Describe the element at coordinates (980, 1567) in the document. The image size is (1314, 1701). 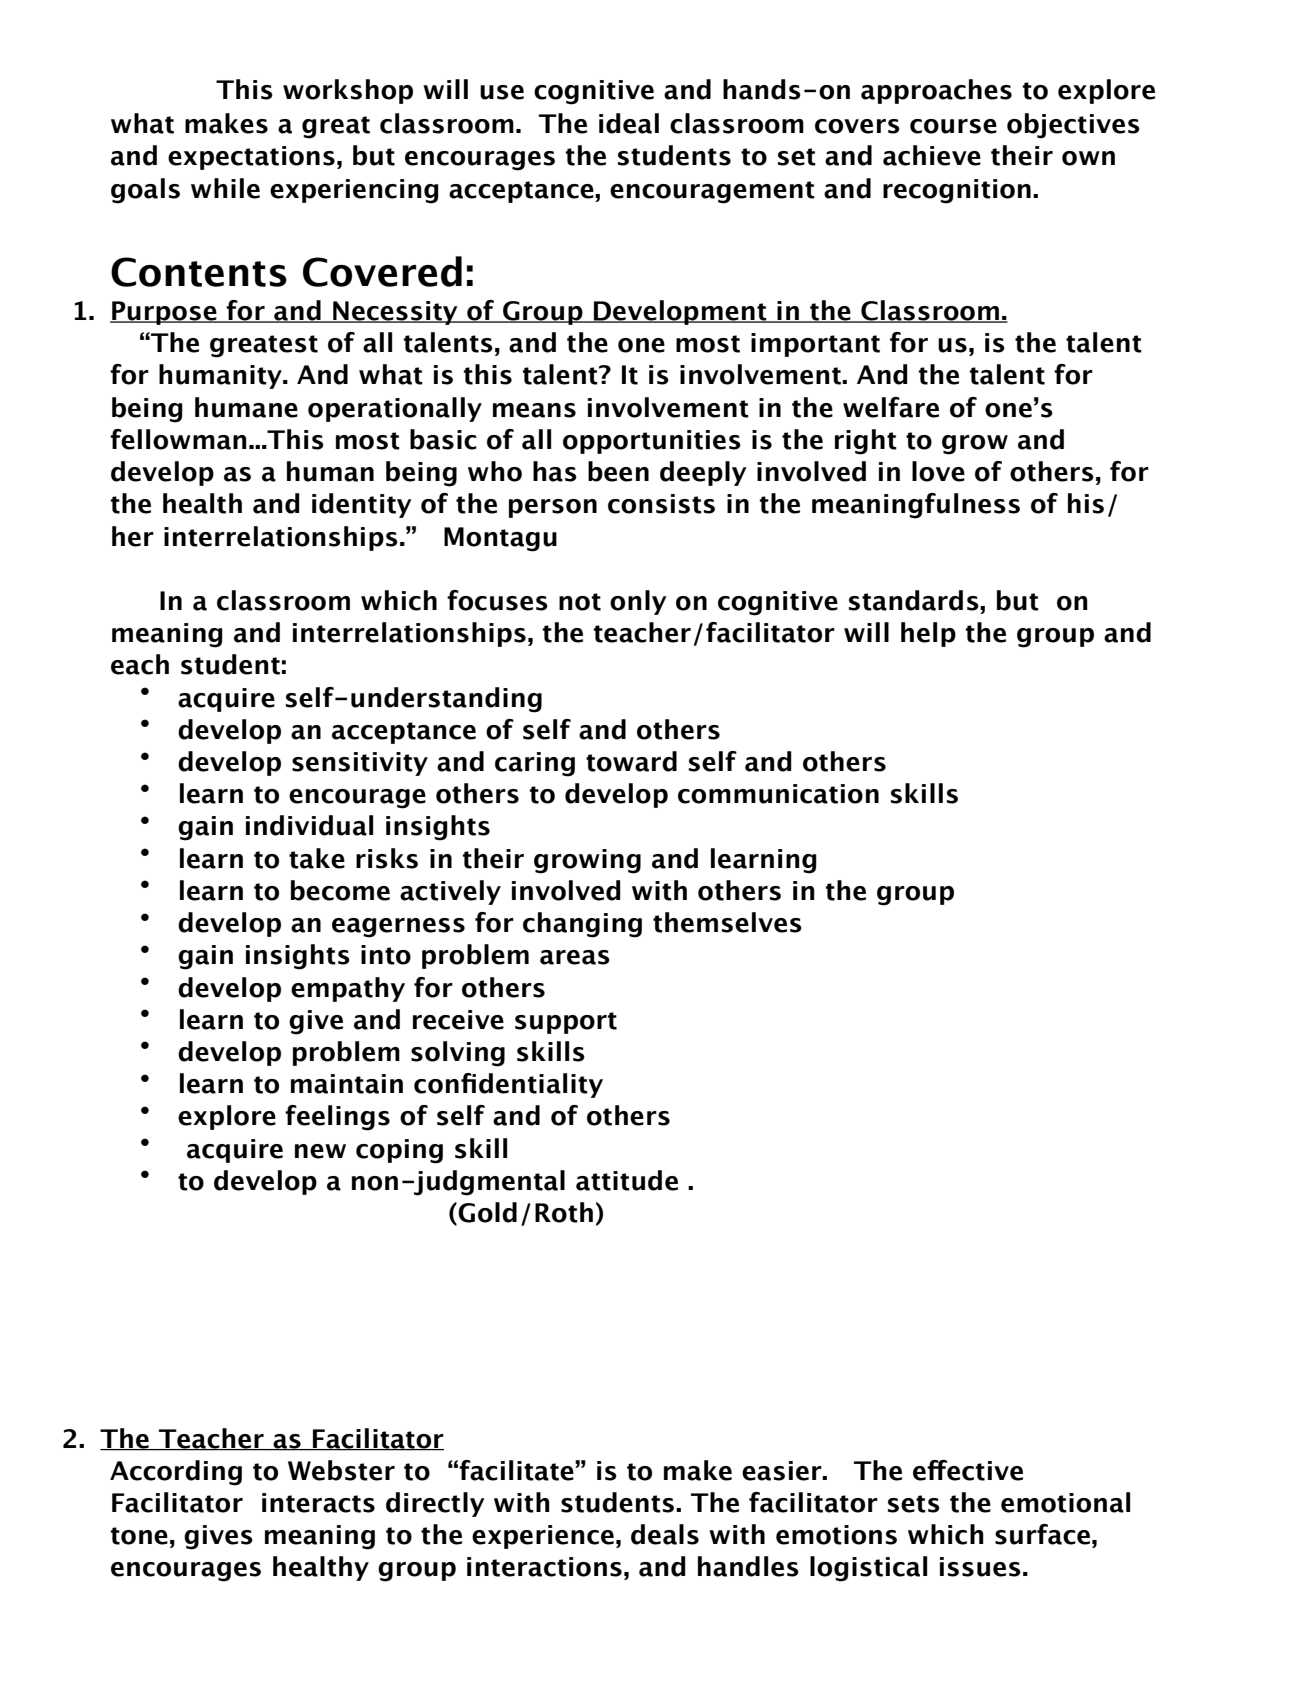
I see `issues` at that location.
